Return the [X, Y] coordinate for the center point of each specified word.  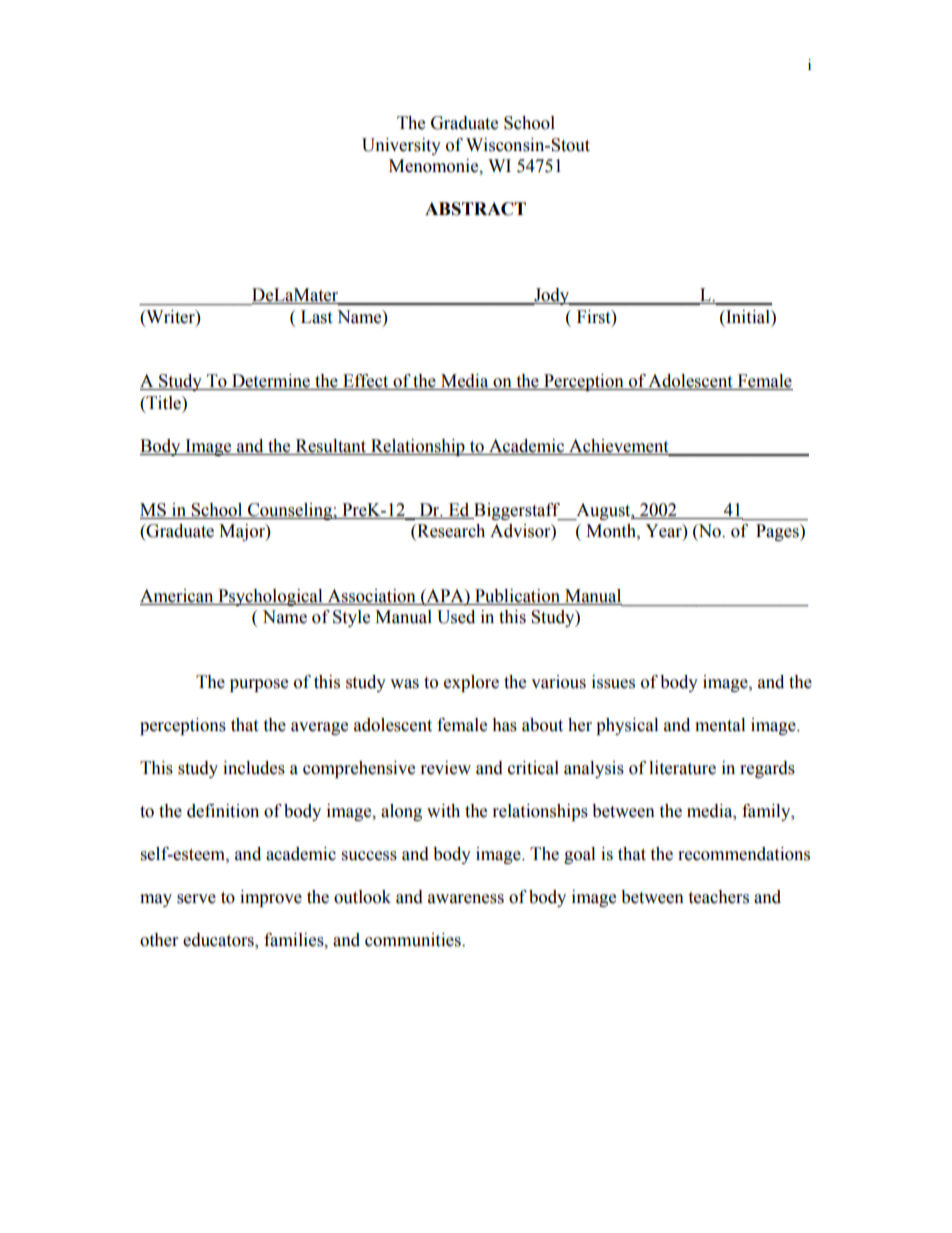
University [401, 146]
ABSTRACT [475, 209]
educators [219, 940]
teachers [718, 897]
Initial [748, 317]
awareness [466, 899]
